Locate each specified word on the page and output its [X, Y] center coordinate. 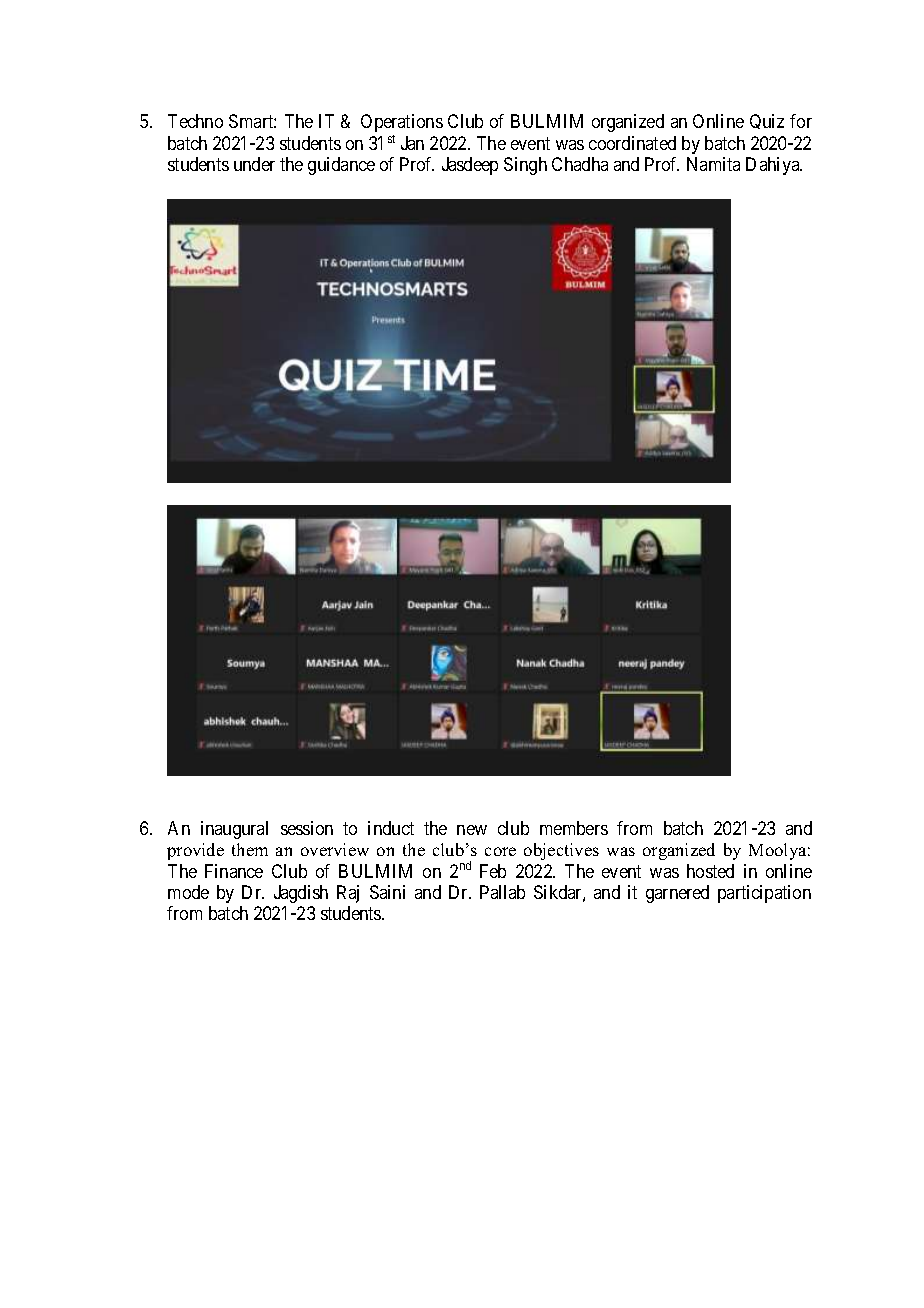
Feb [493, 871]
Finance [234, 871]
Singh [525, 166]
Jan [412, 143]
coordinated [632, 143]
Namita [713, 164]
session [307, 828]
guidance [341, 166]
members [574, 828]
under [254, 164]
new [472, 830]
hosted [710, 871]
